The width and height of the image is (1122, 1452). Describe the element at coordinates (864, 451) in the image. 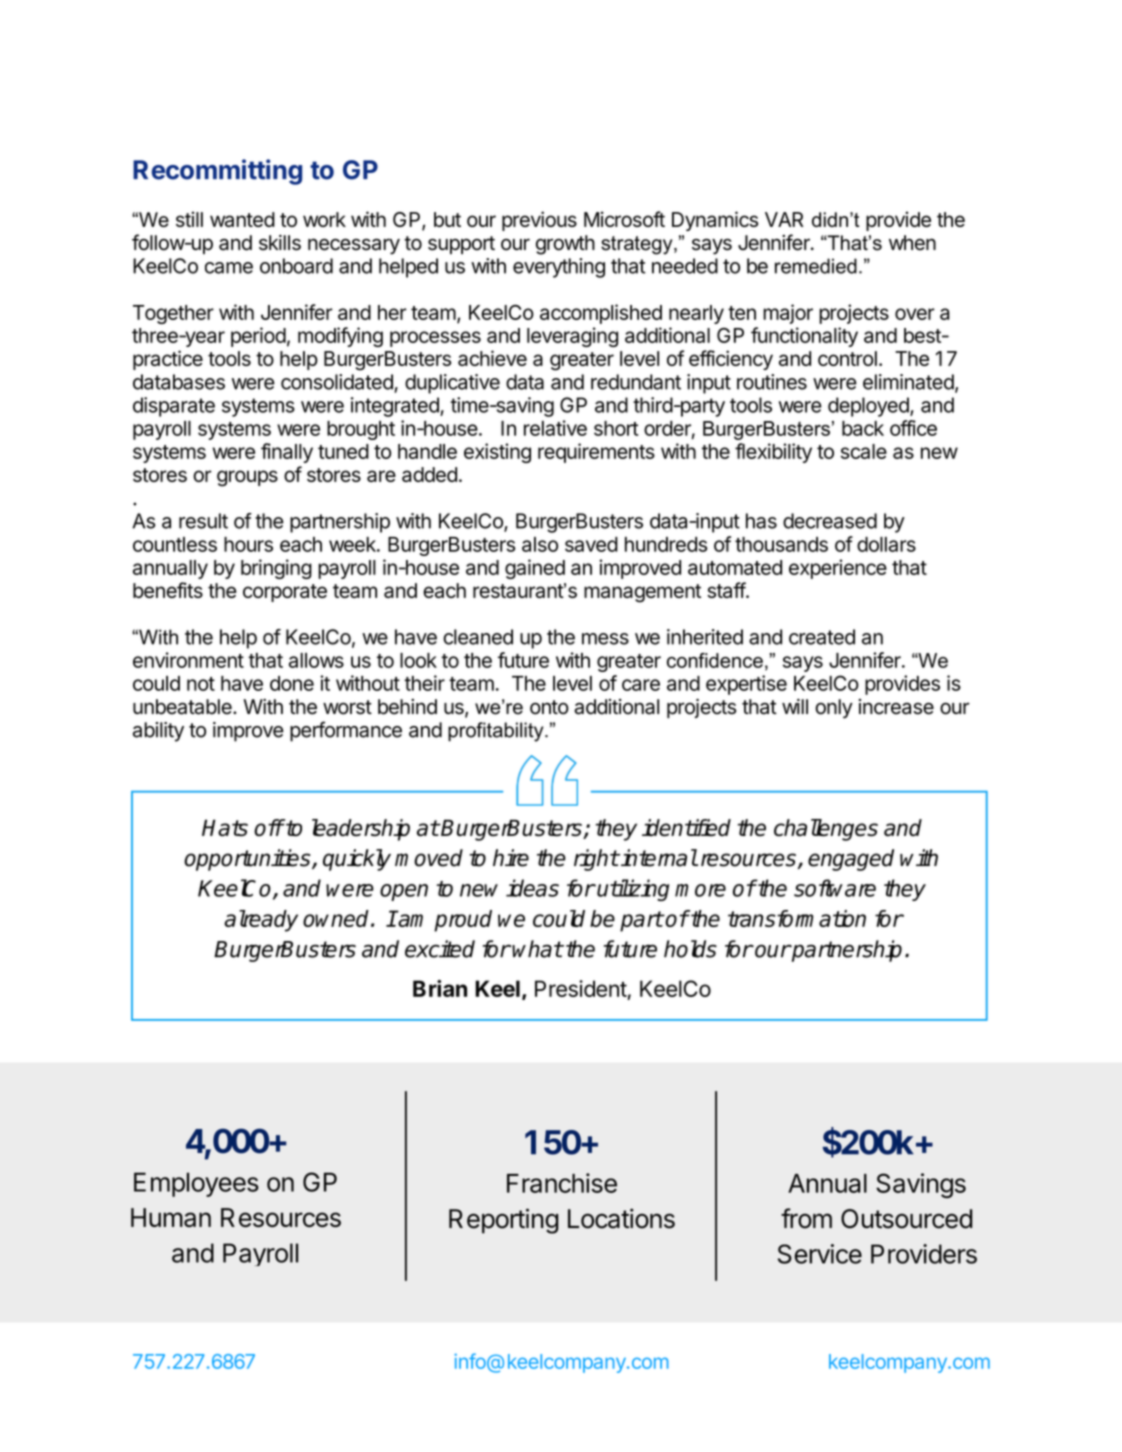

I see `scale` at that location.
